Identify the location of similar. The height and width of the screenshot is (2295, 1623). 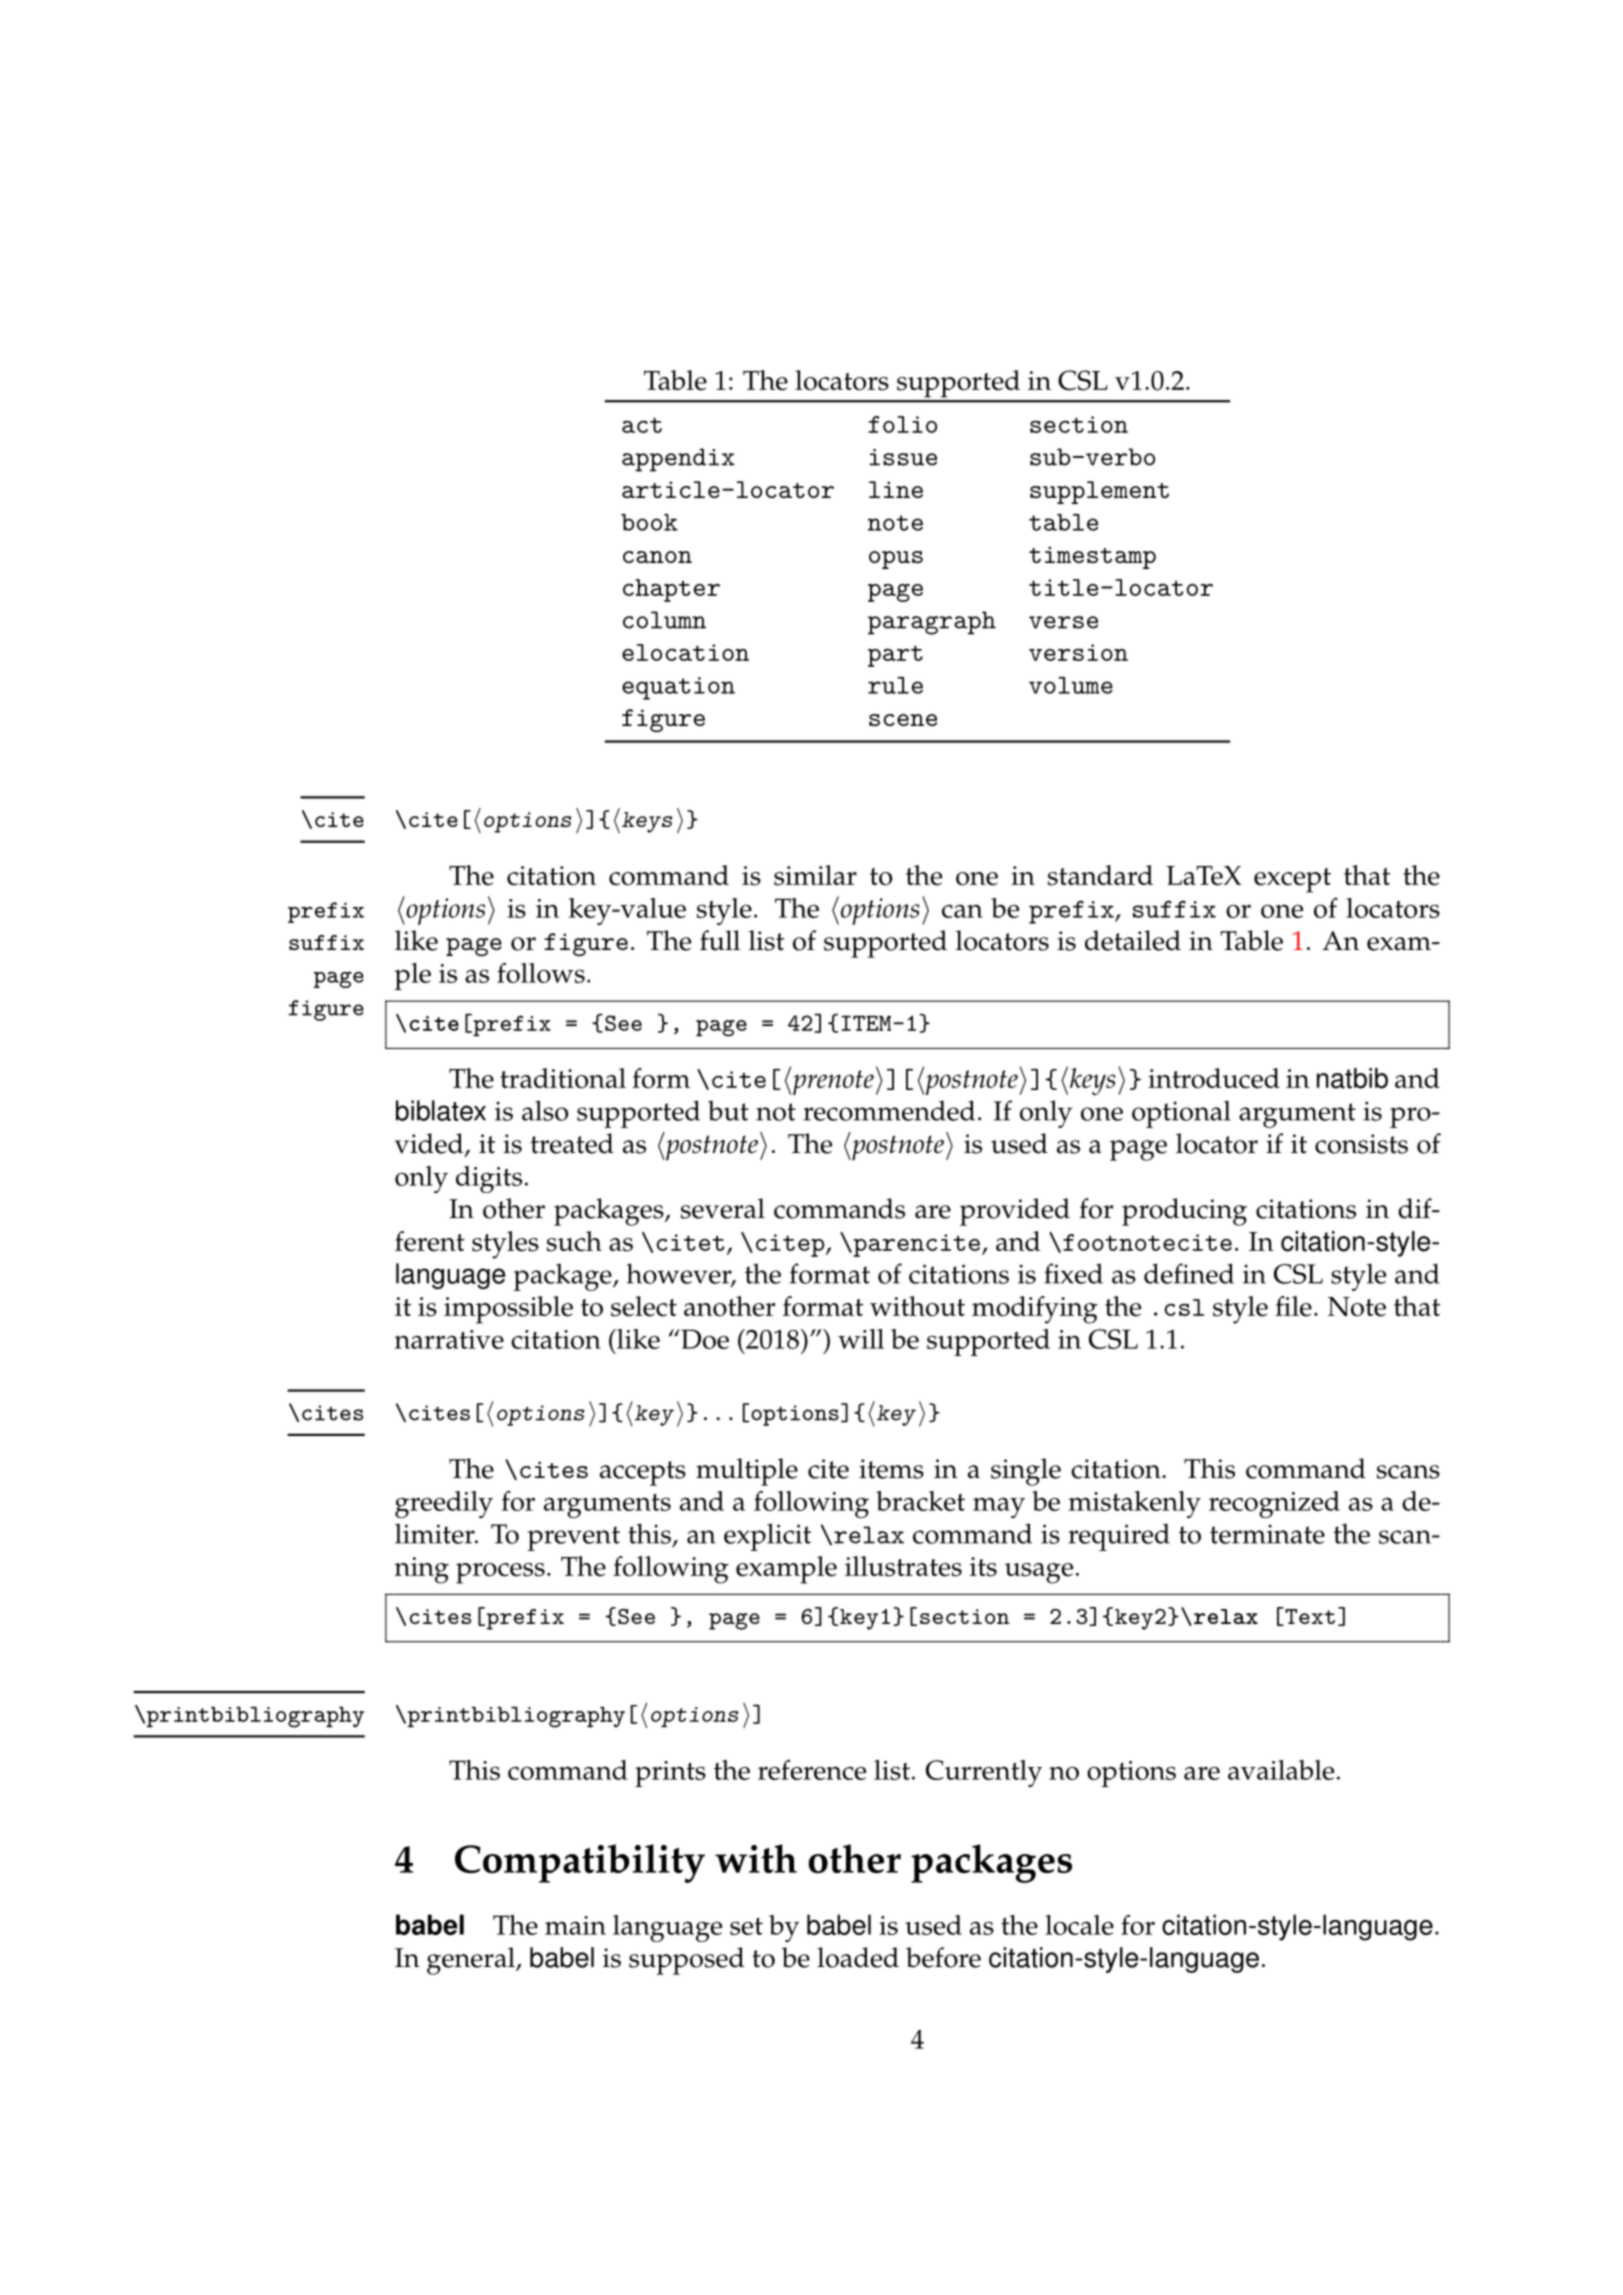
(815, 875).
